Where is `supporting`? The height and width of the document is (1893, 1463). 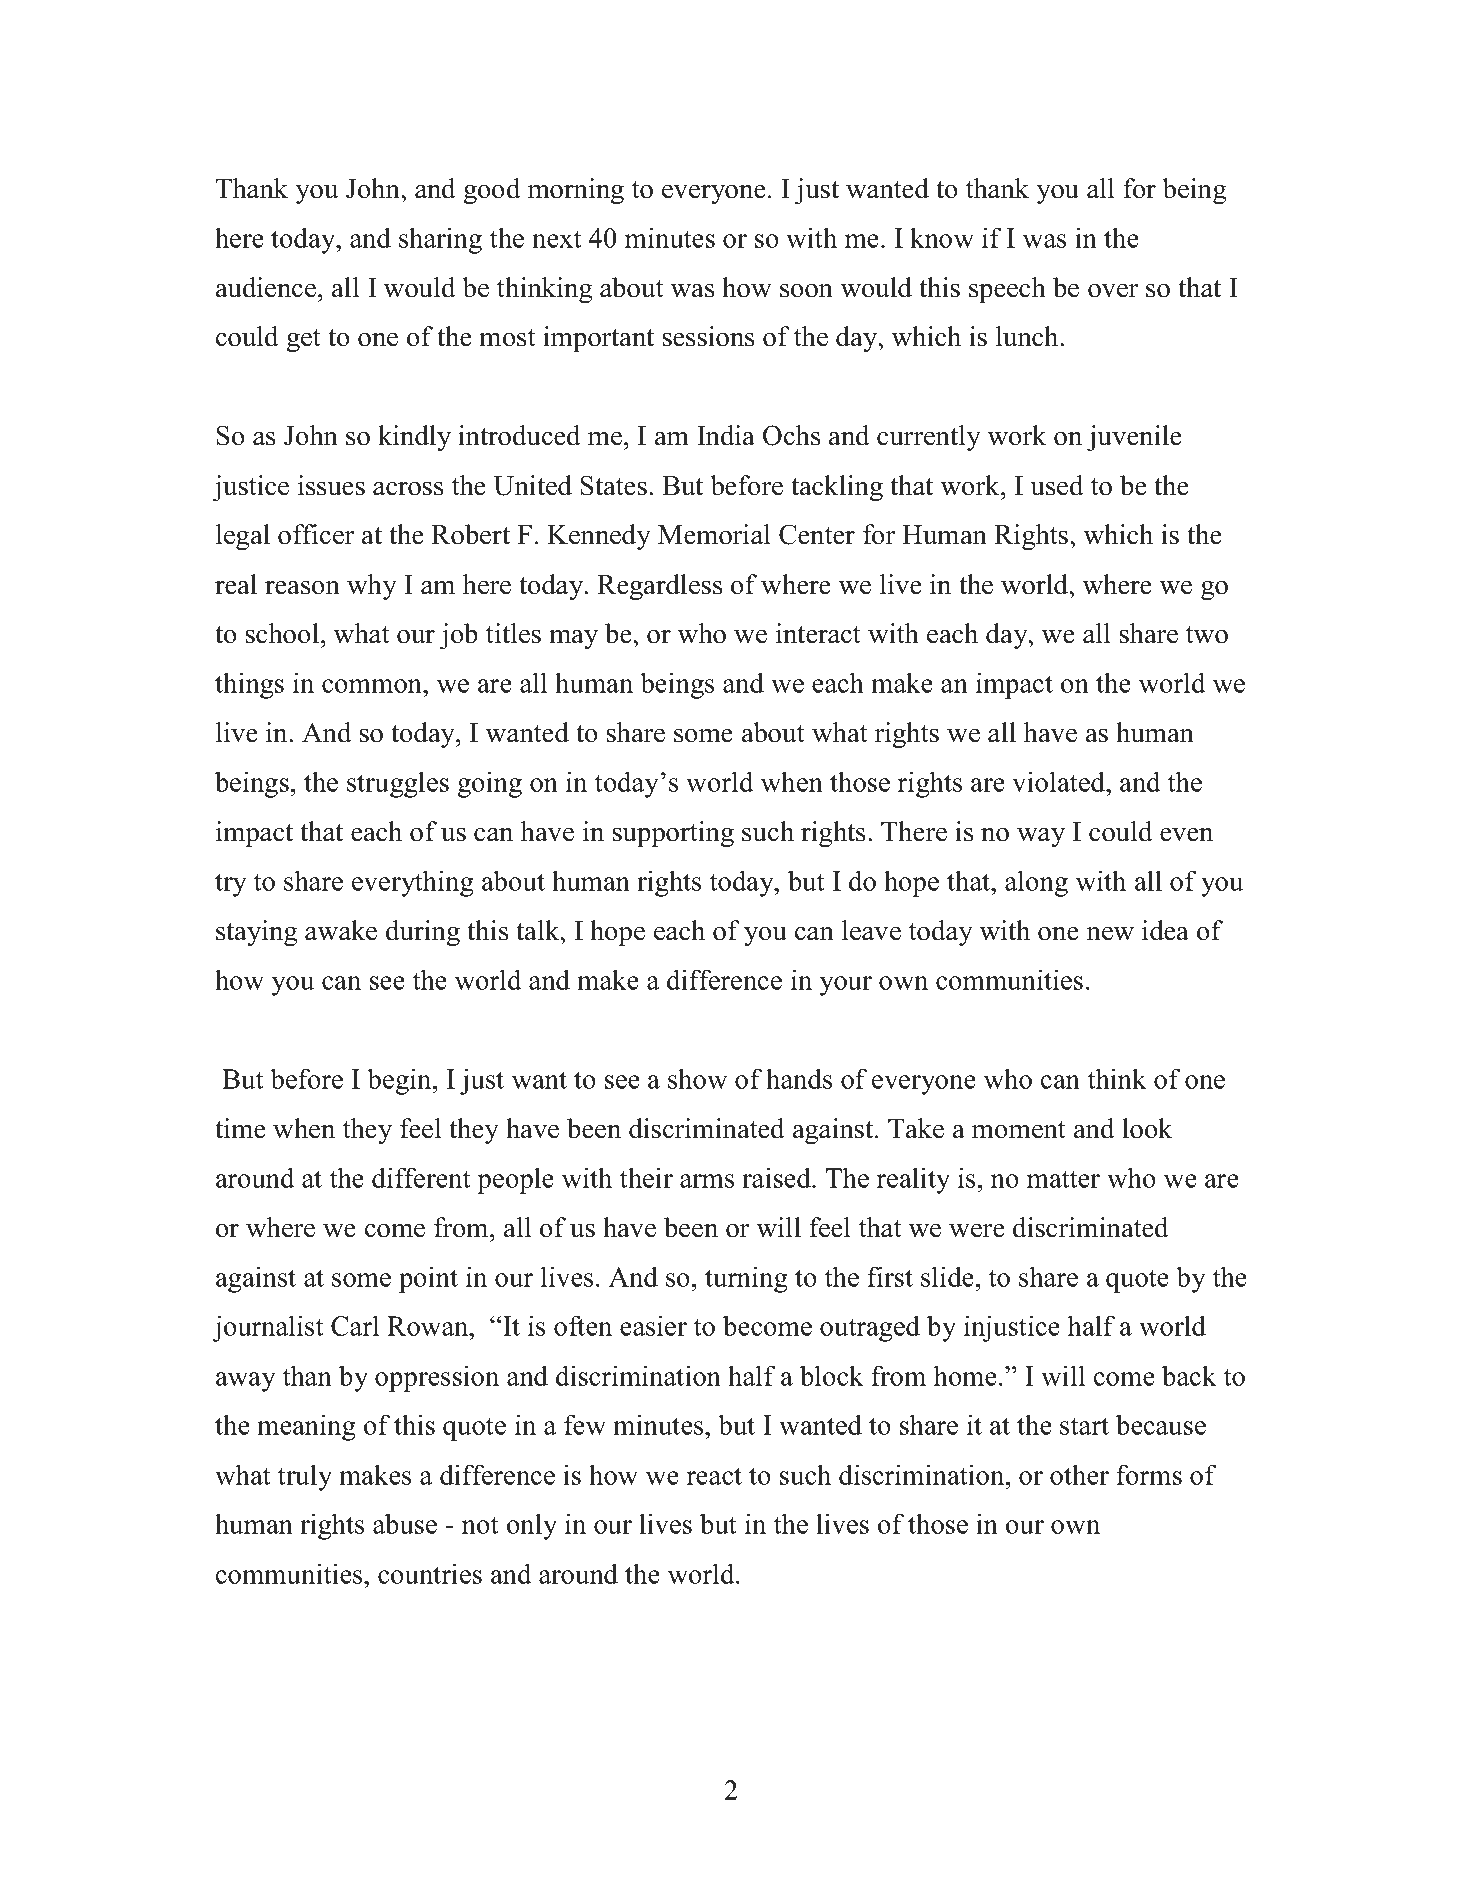
supporting is located at coordinates (673, 834).
